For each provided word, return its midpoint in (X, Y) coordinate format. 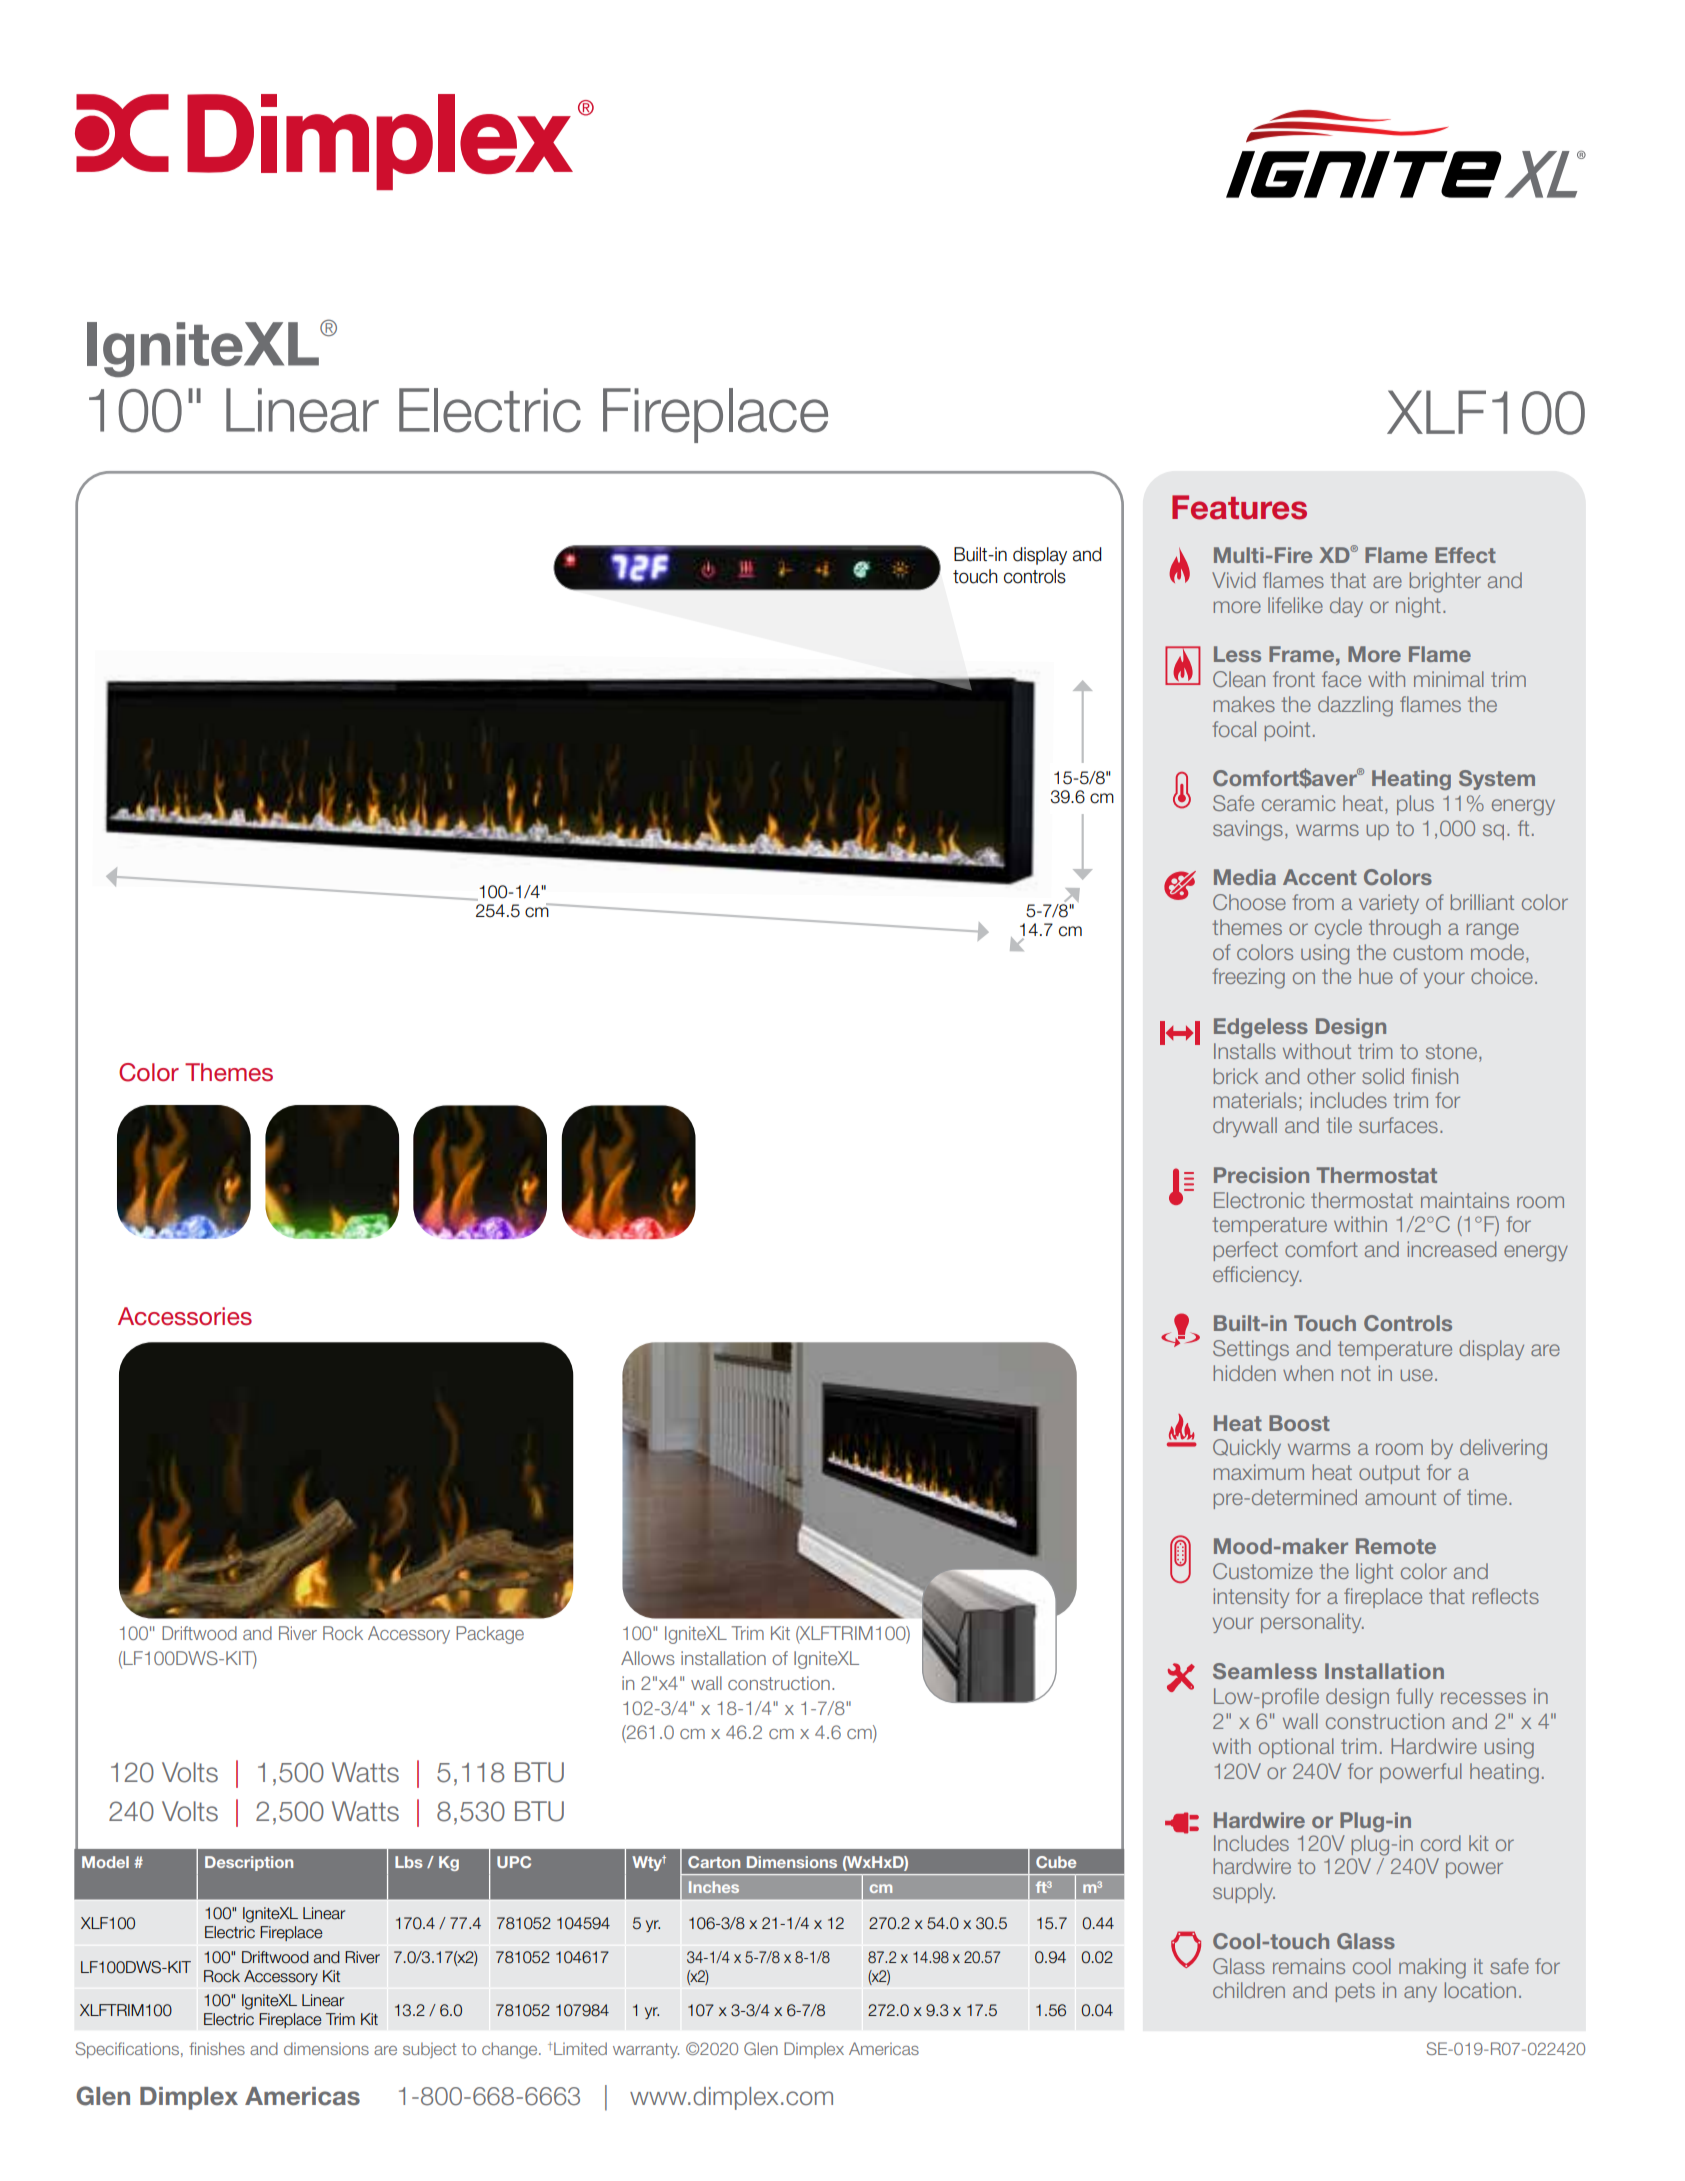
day (1346, 607)
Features (1239, 507)
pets (1355, 1992)
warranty (646, 2051)
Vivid (1233, 580)
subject (429, 2050)
